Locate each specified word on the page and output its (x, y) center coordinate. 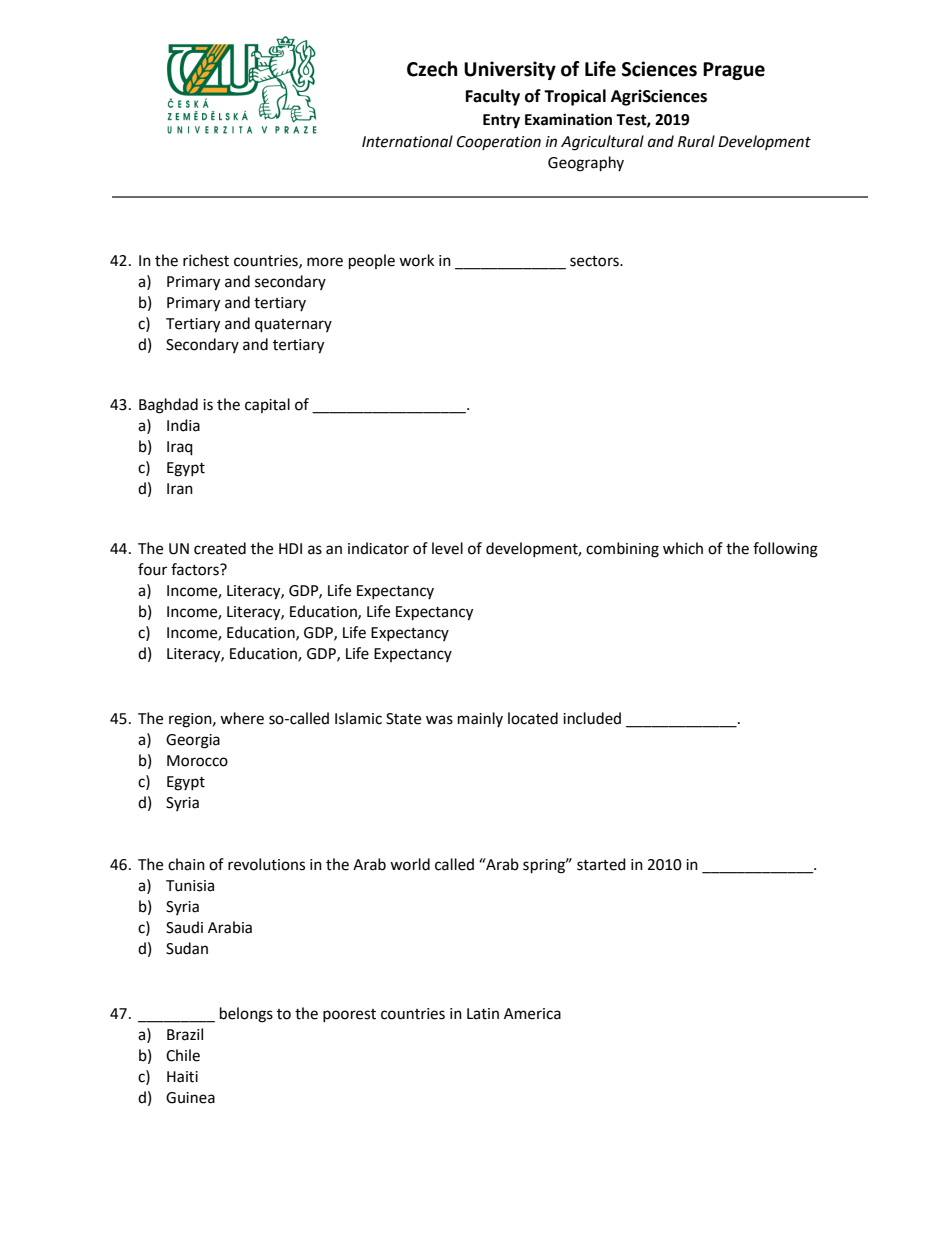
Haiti (182, 1077)
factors (196, 569)
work (416, 260)
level (447, 548)
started (601, 864)
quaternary (293, 326)
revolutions (266, 864)
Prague (734, 71)
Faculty (493, 97)
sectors (595, 261)
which (683, 548)
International (407, 141)
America (532, 1014)
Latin (483, 1014)
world (410, 864)
